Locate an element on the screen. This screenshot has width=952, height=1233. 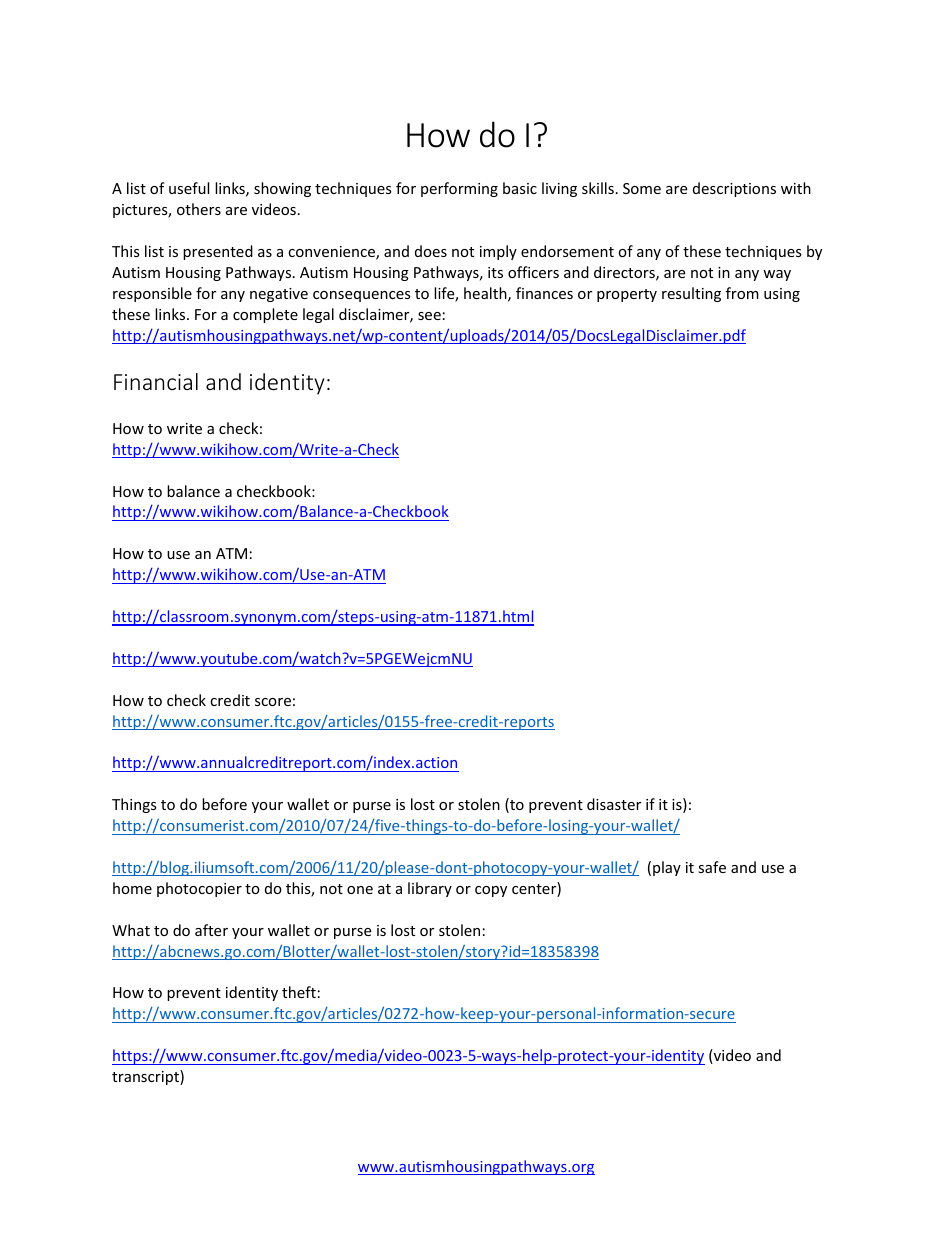
resulting is located at coordinates (691, 294).
